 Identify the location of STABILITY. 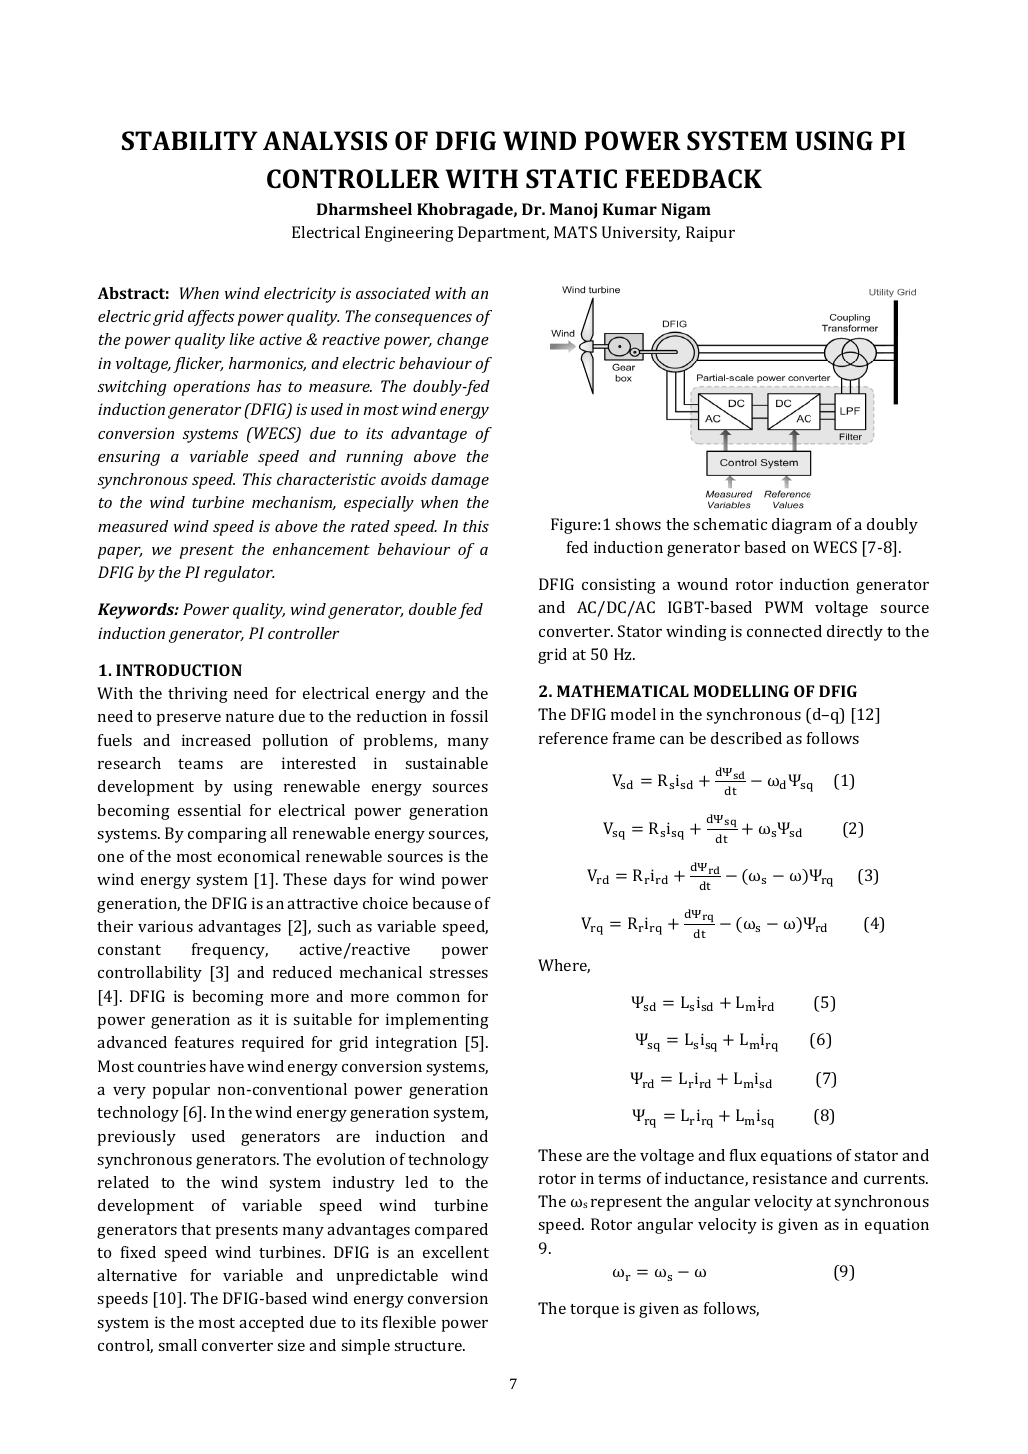
(189, 141).
